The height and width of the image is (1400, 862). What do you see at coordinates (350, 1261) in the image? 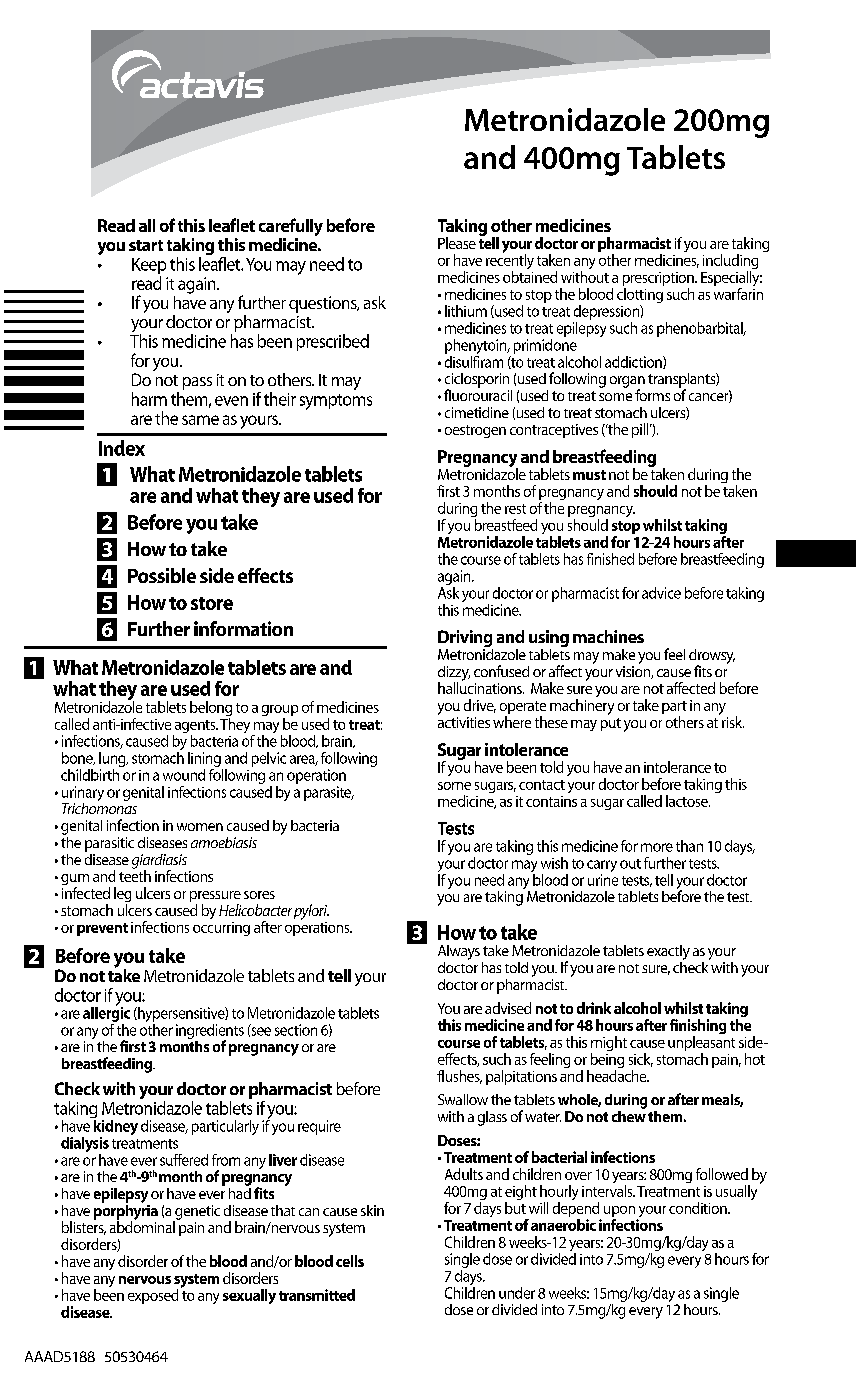
I see `cells` at bounding box center [350, 1261].
